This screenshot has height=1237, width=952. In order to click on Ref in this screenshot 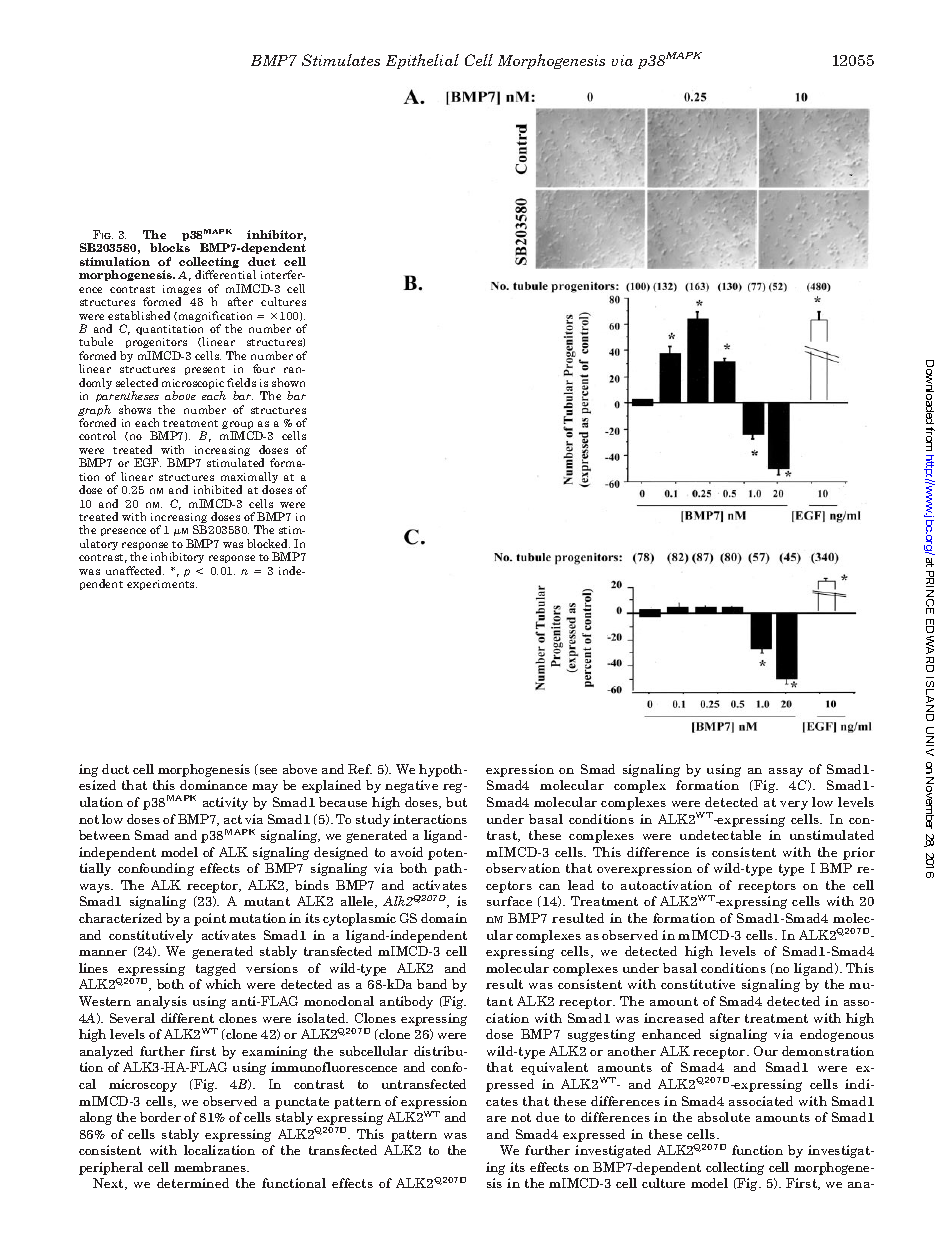, I will do `click(360, 769)`.
